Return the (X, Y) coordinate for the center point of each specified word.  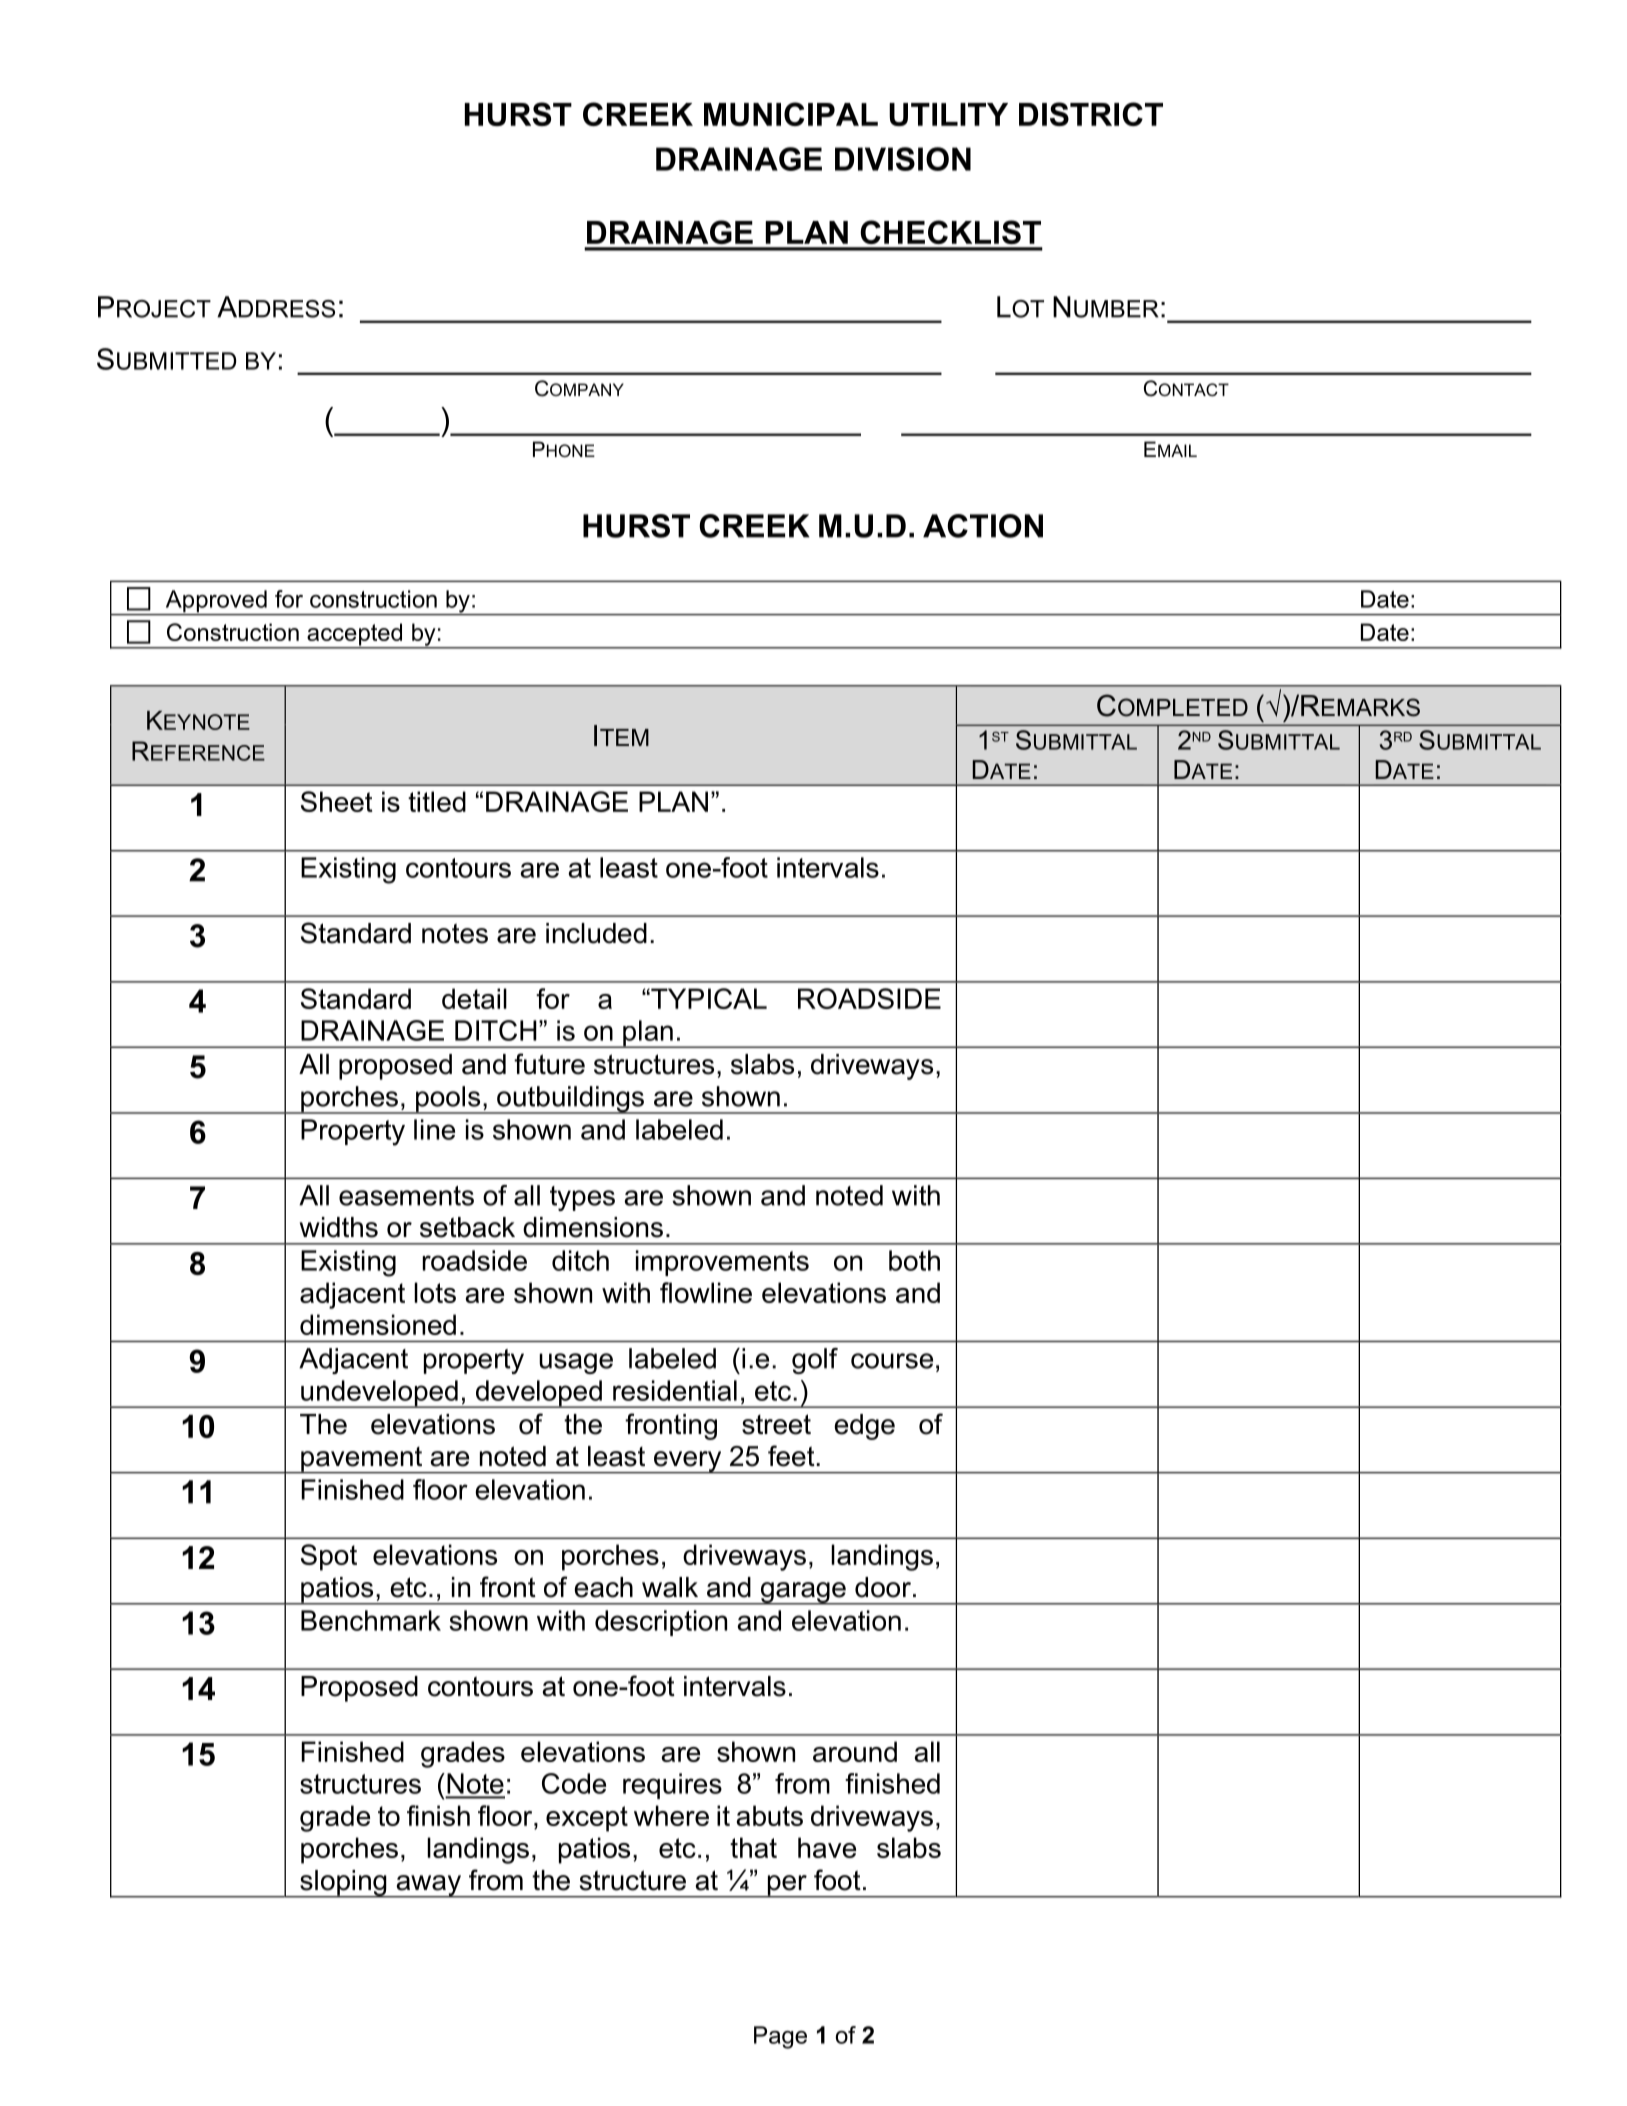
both (914, 1260)
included (596, 933)
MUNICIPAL (791, 114)
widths (339, 1227)
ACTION (983, 526)
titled (437, 801)
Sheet (337, 801)
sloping (343, 1884)
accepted (354, 635)
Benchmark (371, 1620)
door (883, 1587)
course (892, 1361)
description (661, 1623)
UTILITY (948, 114)
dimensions (593, 1227)
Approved (216, 602)
